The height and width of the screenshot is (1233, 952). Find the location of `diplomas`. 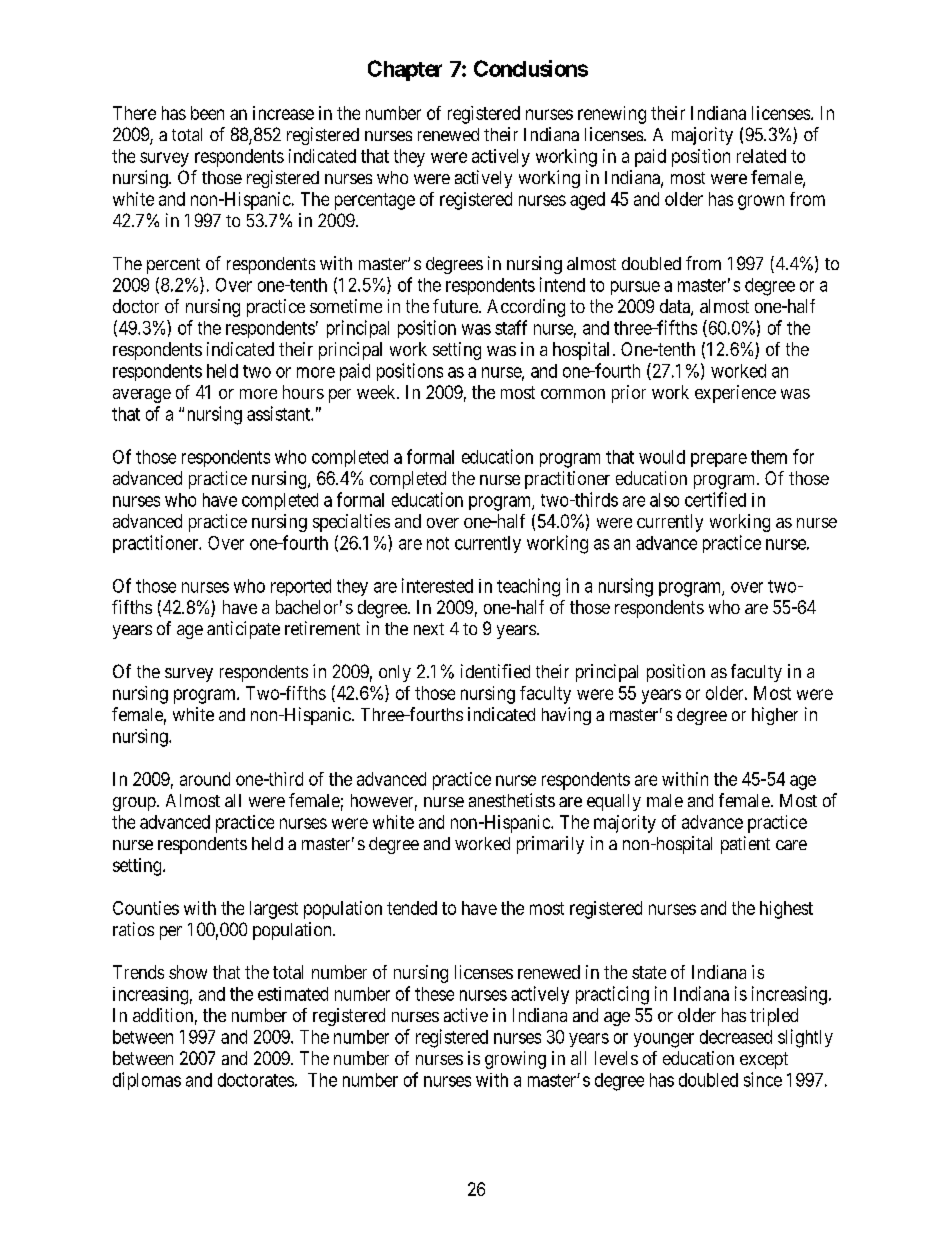

diplomas is located at coordinates (147, 1081).
